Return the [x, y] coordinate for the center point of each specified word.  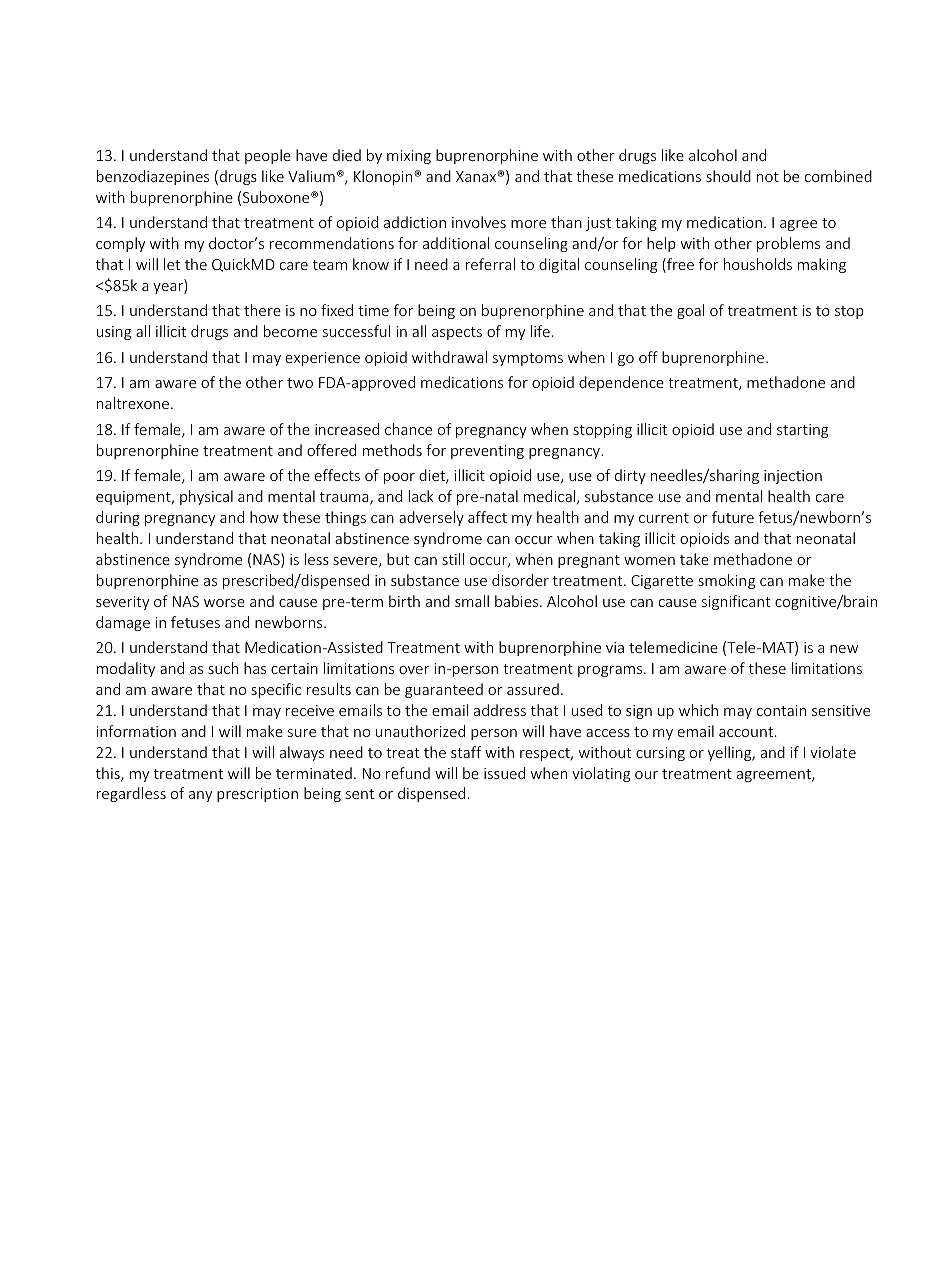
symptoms [528, 359]
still [453, 559]
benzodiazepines [153, 177]
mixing [409, 157]
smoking [726, 581]
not [768, 177]
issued [504, 773]
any [200, 796]
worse [224, 603]
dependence [621, 383]
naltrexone [133, 403]
